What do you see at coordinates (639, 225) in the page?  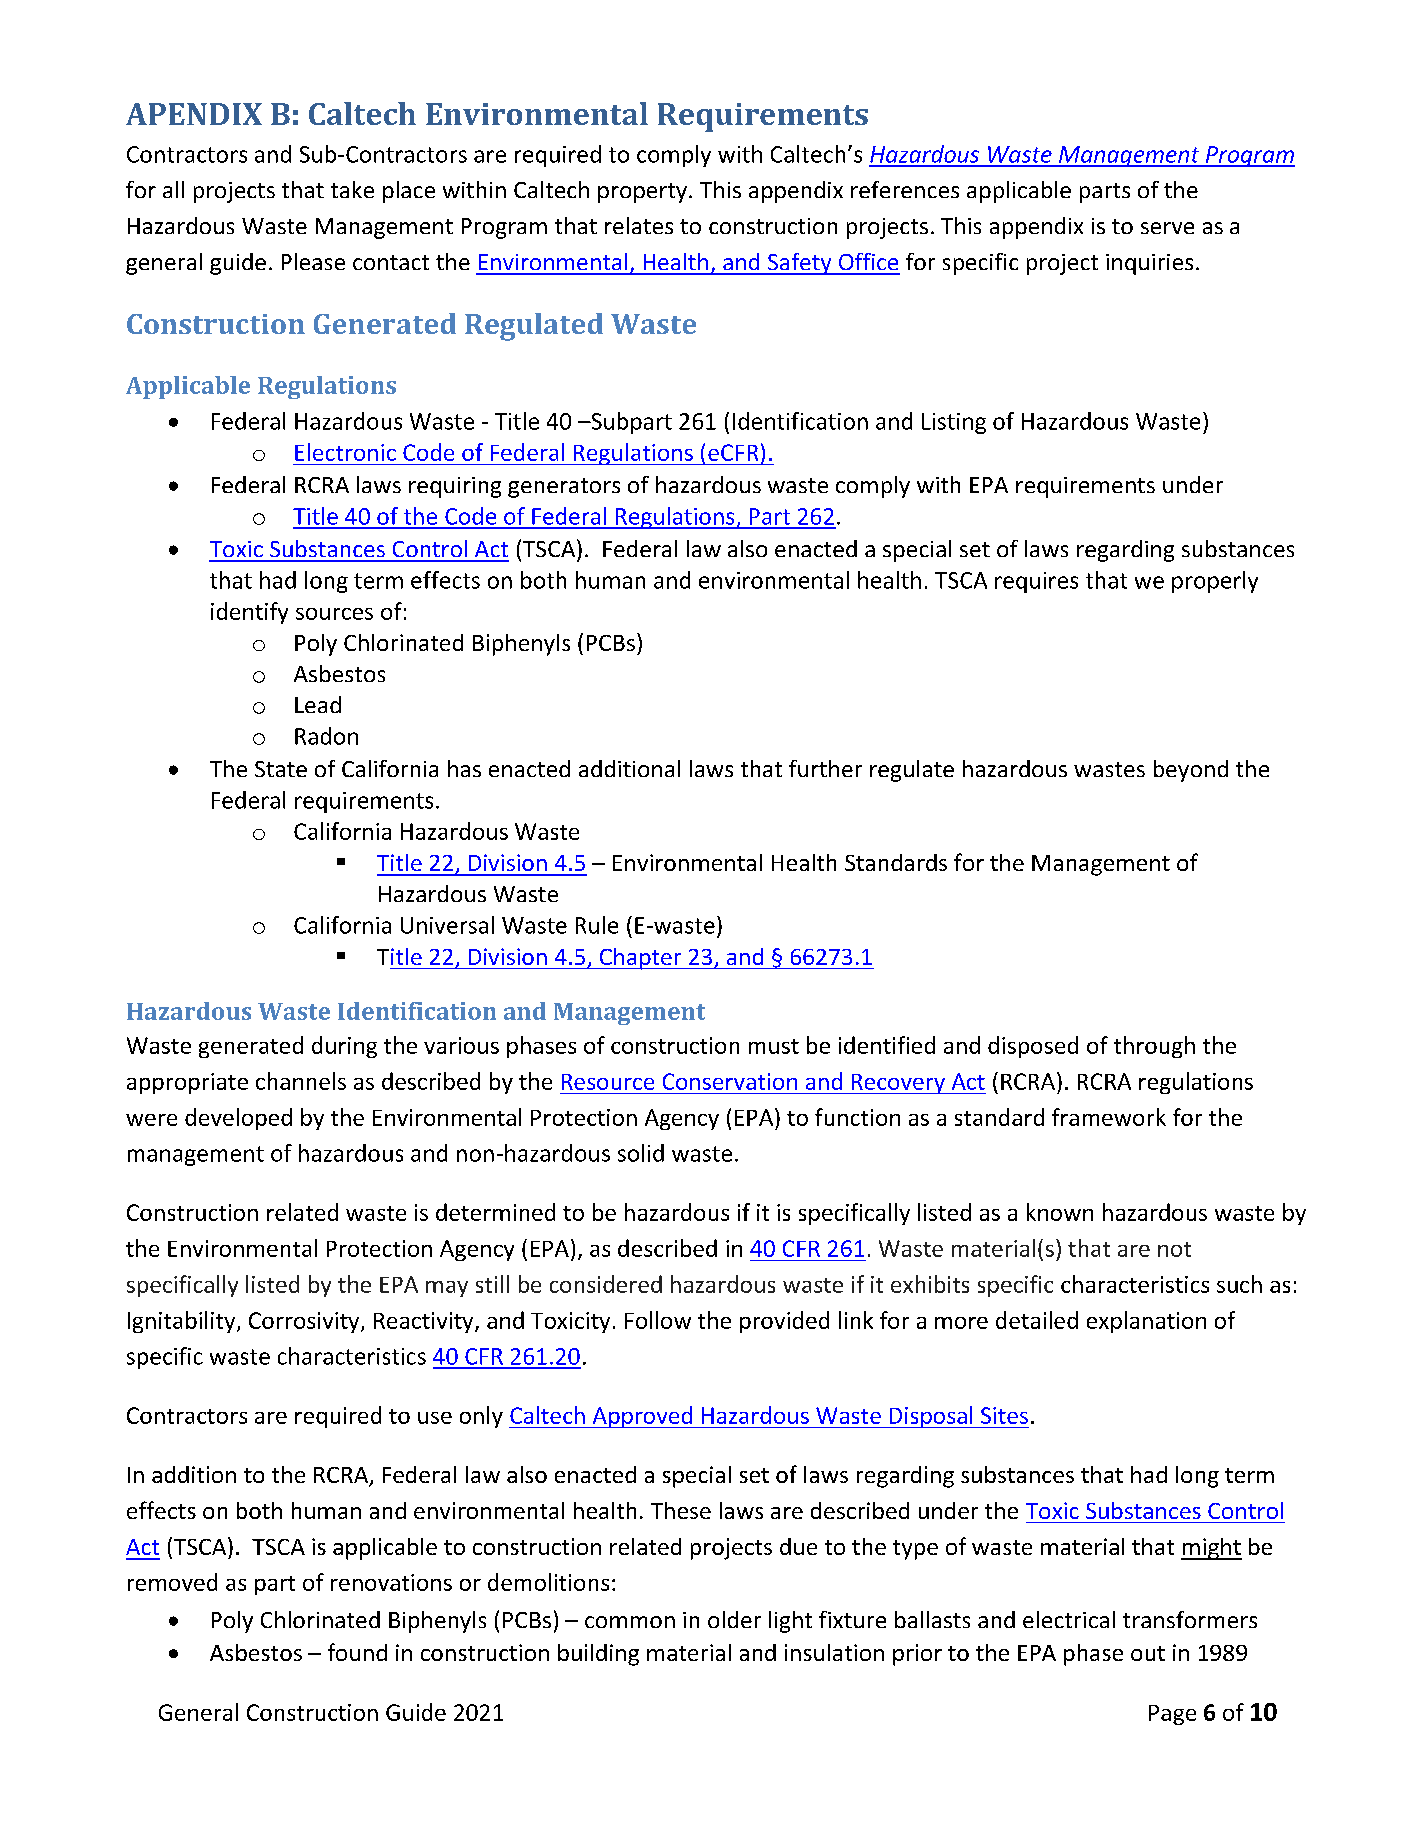 I see `relates` at bounding box center [639, 225].
